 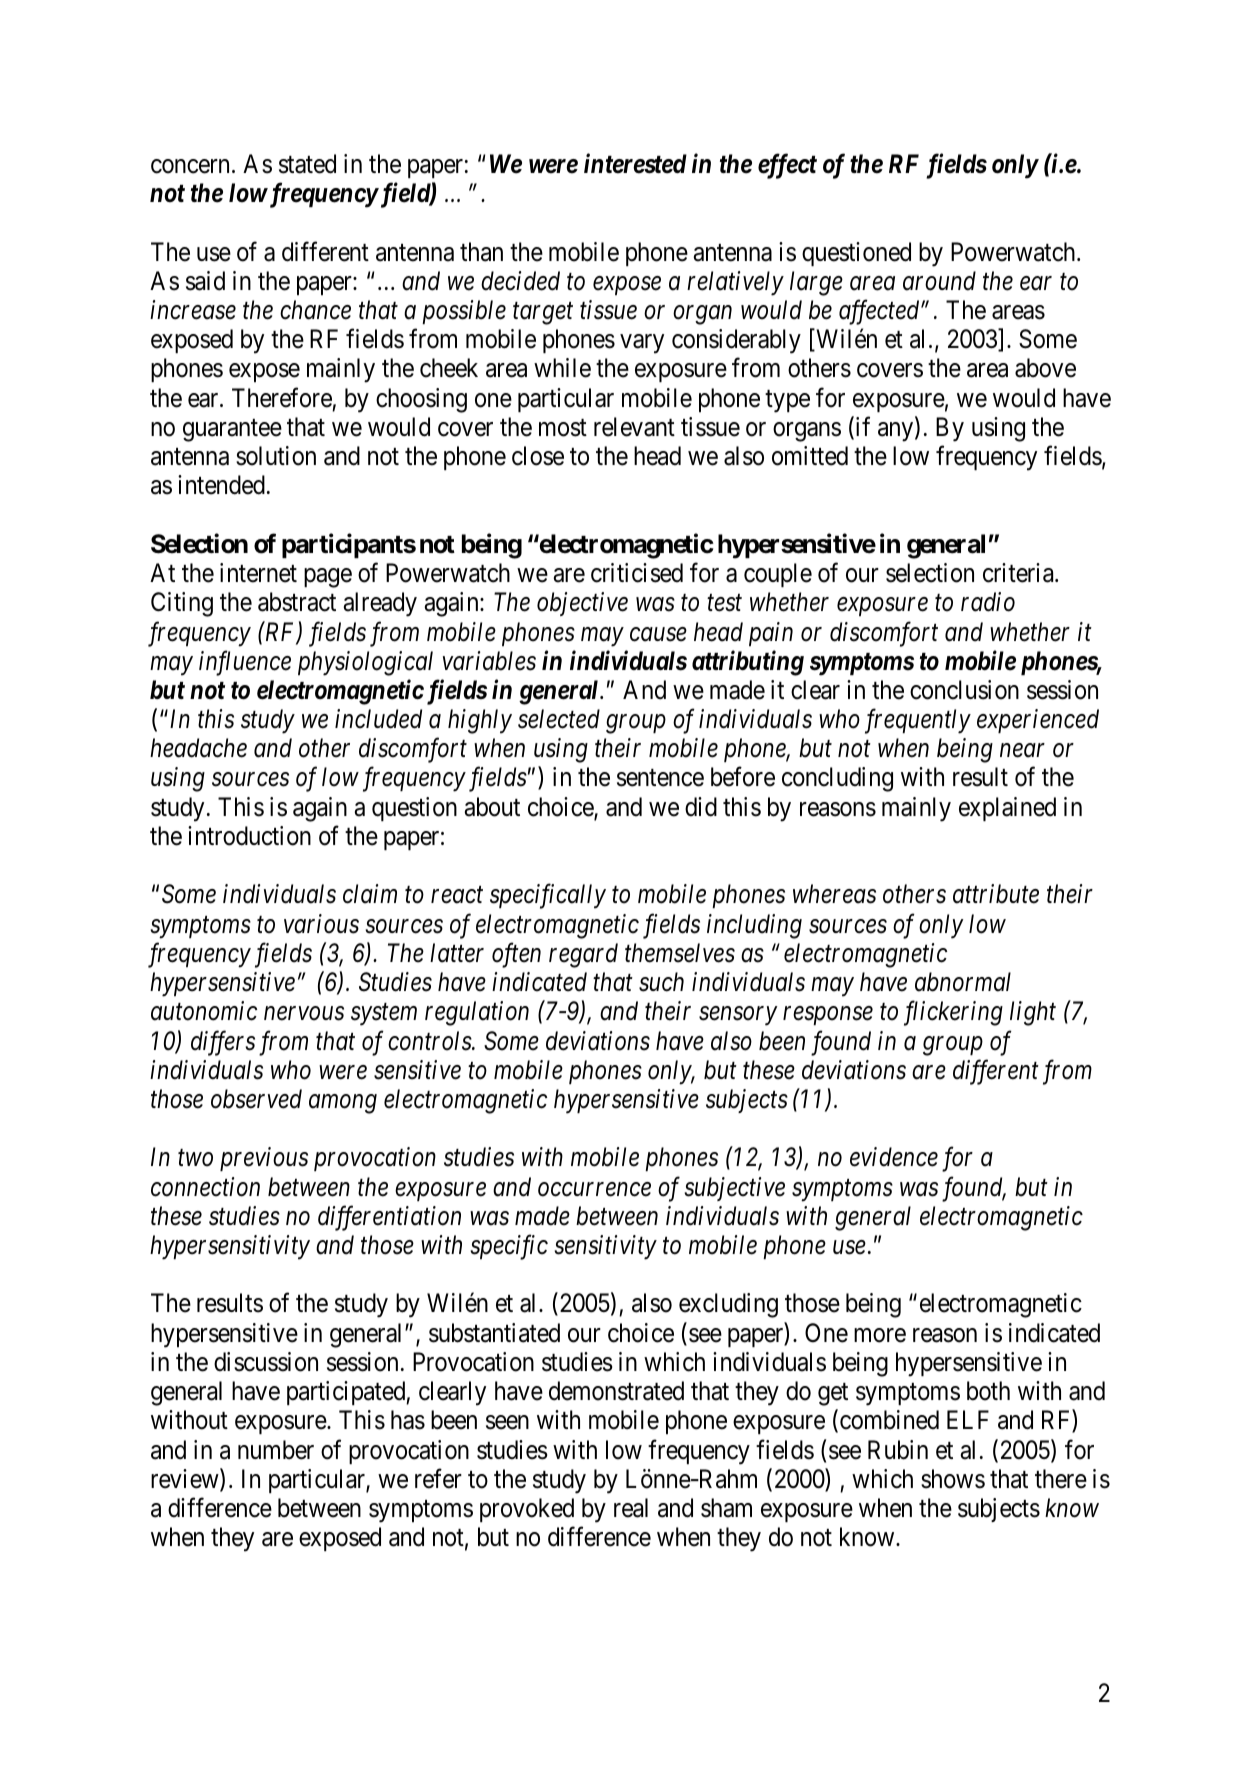 What do you see at coordinates (297, 602) in the screenshot?
I see `abstract` at bounding box center [297, 602].
